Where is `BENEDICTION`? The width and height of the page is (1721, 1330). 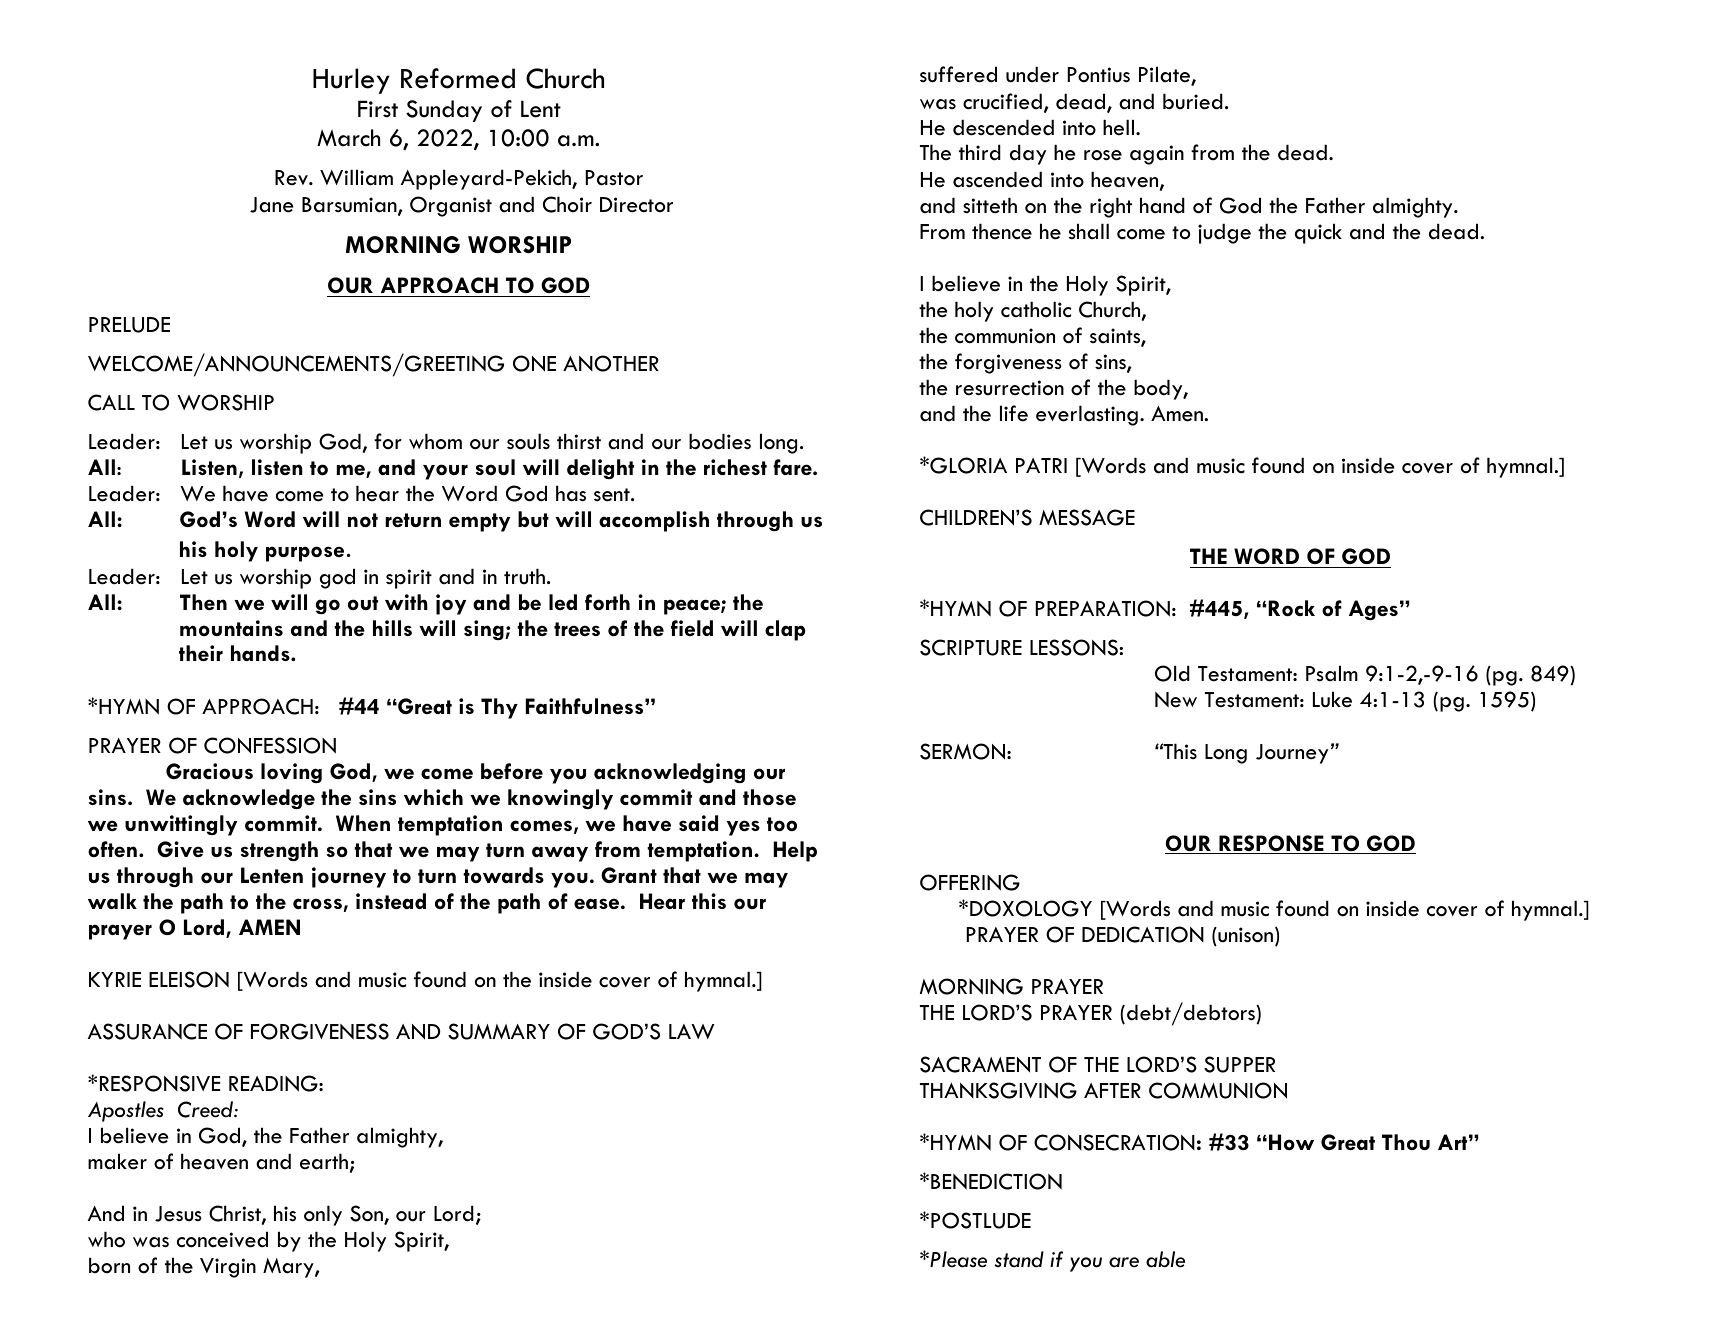 BENEDICTION is located at coordinates (996, 1181).
